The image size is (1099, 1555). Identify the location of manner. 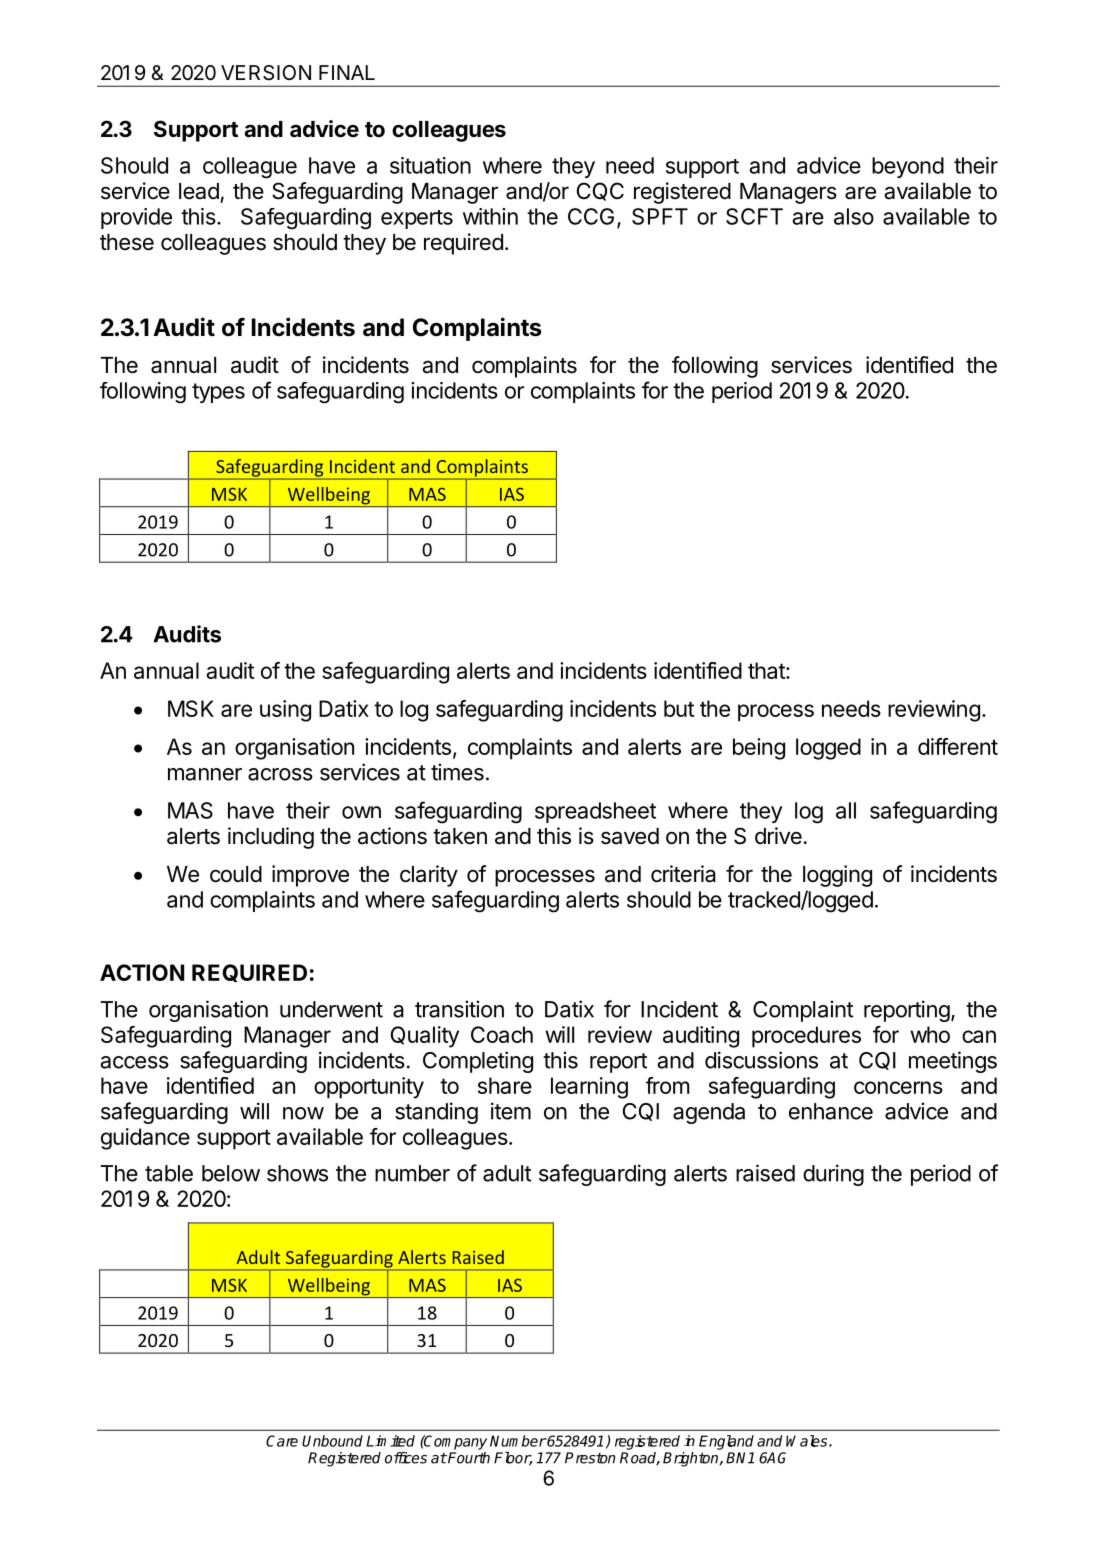
(205, 774).
